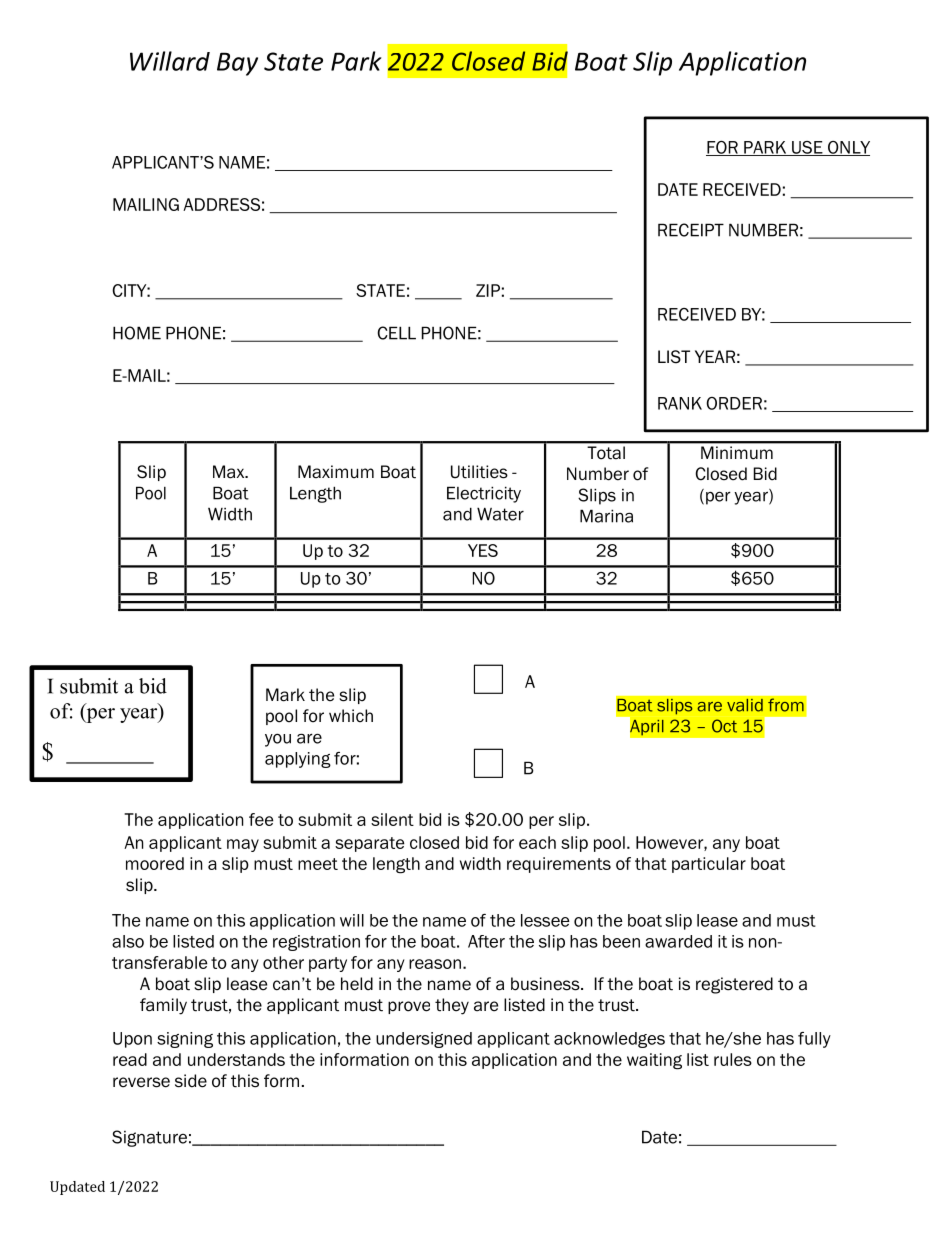 The width and height of the page is (952, 1233). Describe the element at coordinates (488, 290) in the page. I see `ZIP` at that location.
